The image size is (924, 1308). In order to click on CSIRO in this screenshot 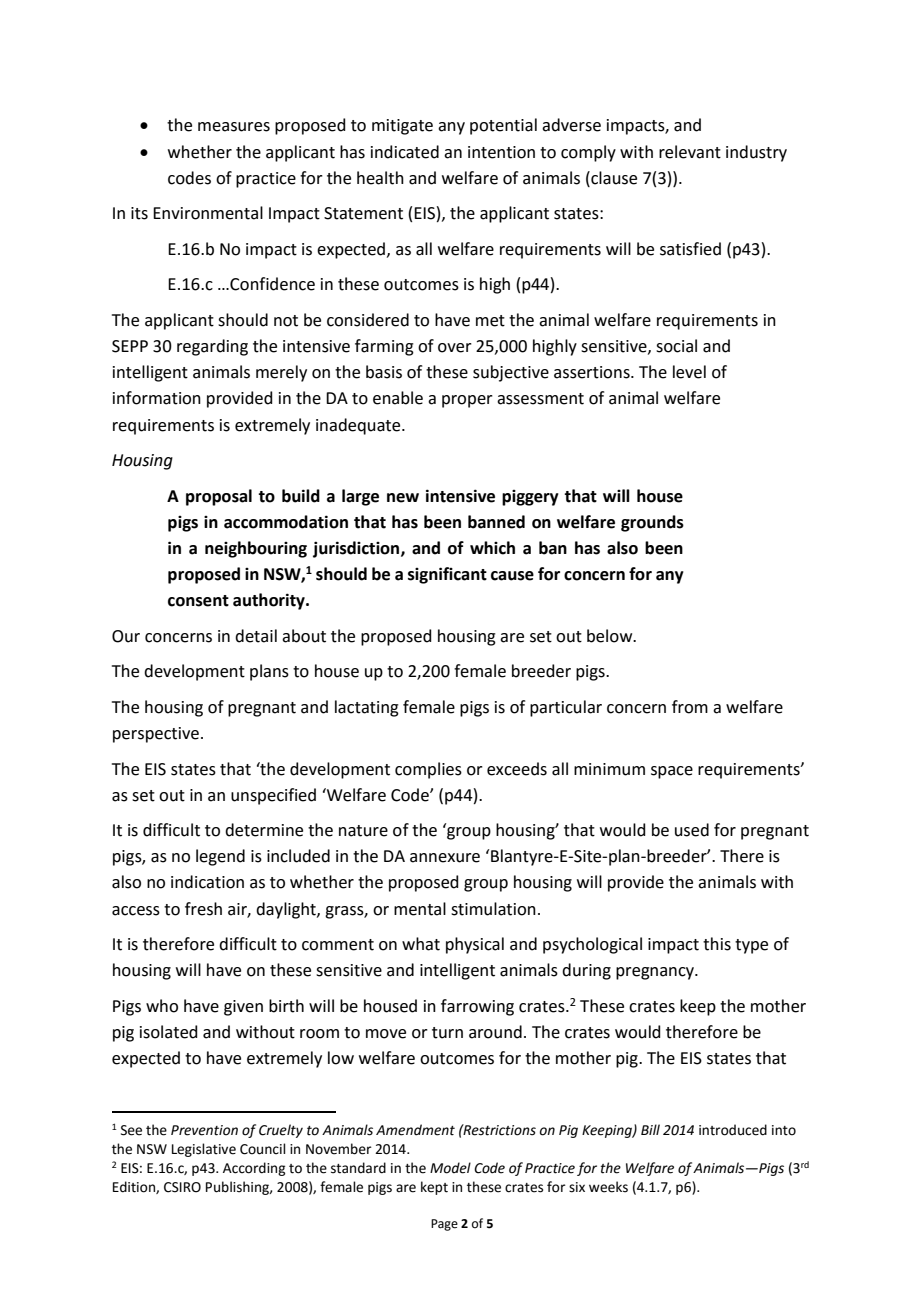, I will do `click(182, 1187)`.
